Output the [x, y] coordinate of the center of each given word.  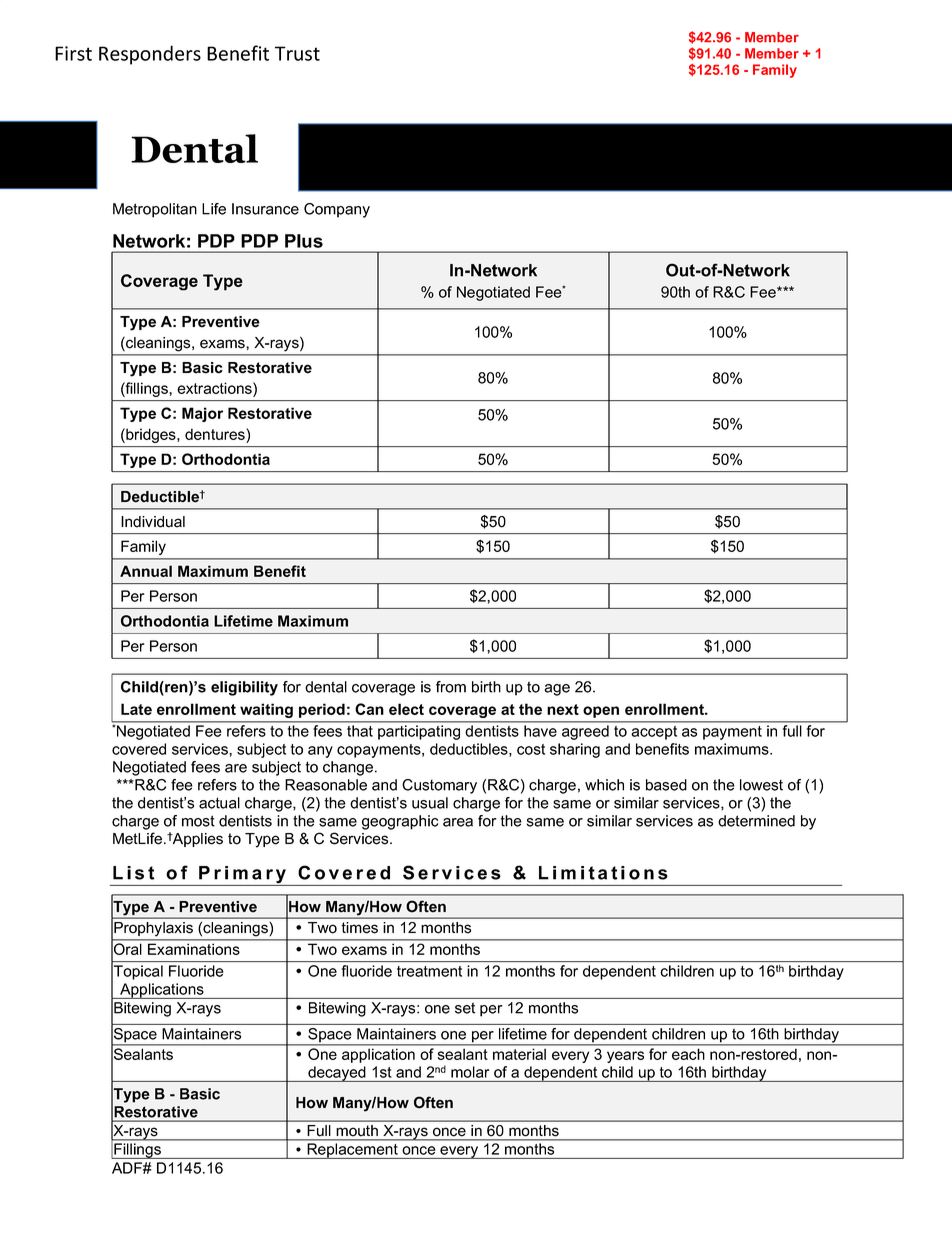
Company [337, 210]
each [688, 1054]
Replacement [352, 1151]
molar [470, 1072]
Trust [297, 53]
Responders [150, 55]
